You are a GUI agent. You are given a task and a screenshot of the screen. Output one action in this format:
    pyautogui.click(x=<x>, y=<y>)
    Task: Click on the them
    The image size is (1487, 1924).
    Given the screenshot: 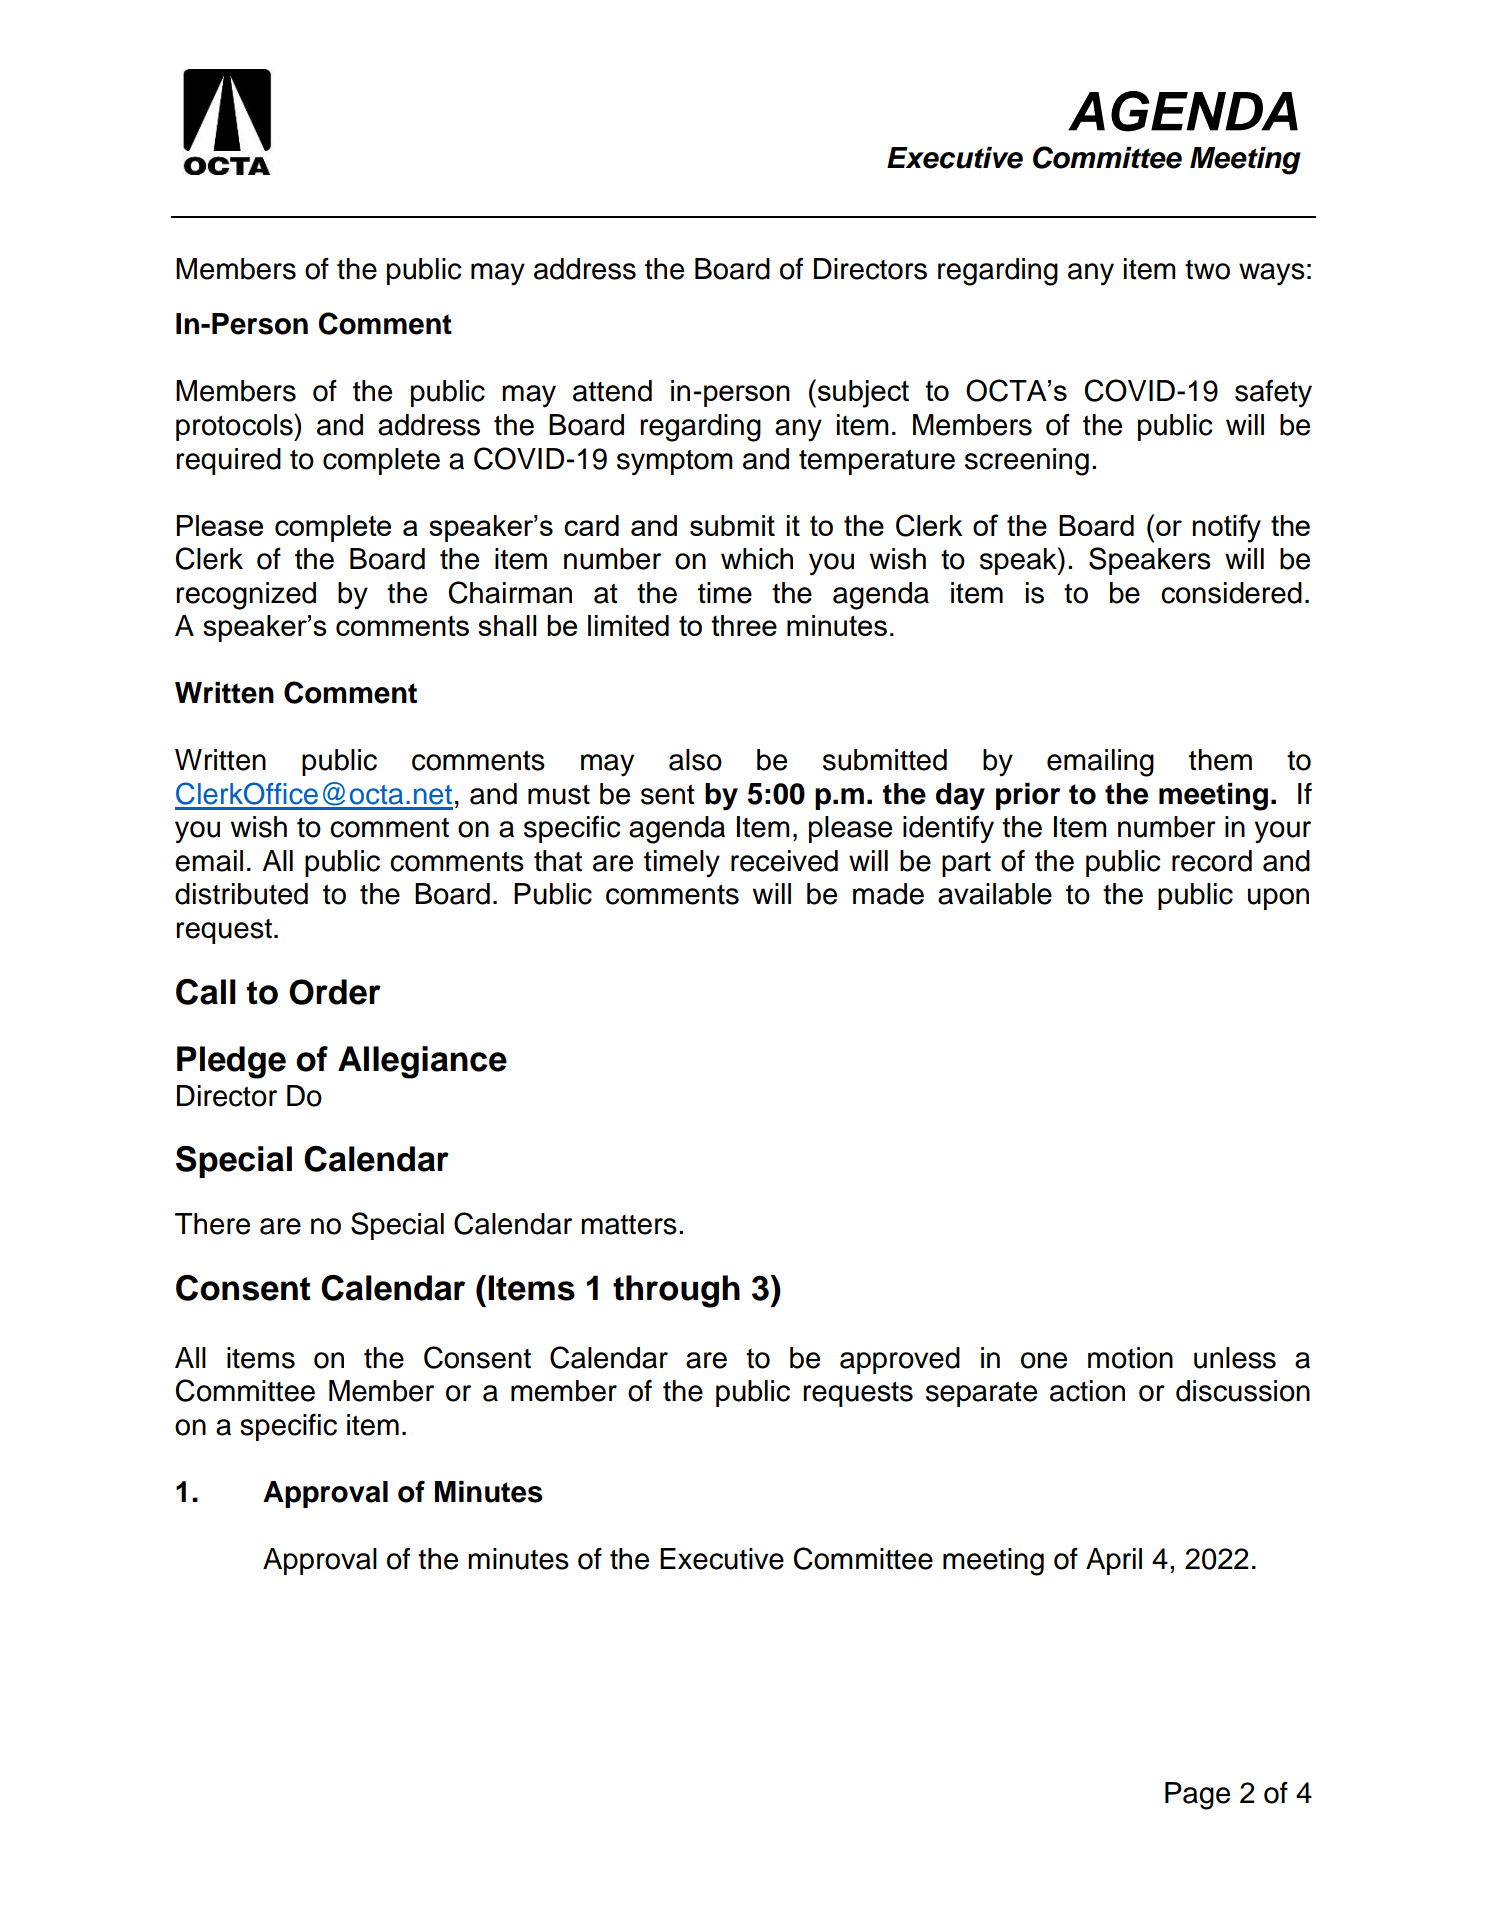 What is the action you would take?
    pyautogui.click(x=1220, y=760)
